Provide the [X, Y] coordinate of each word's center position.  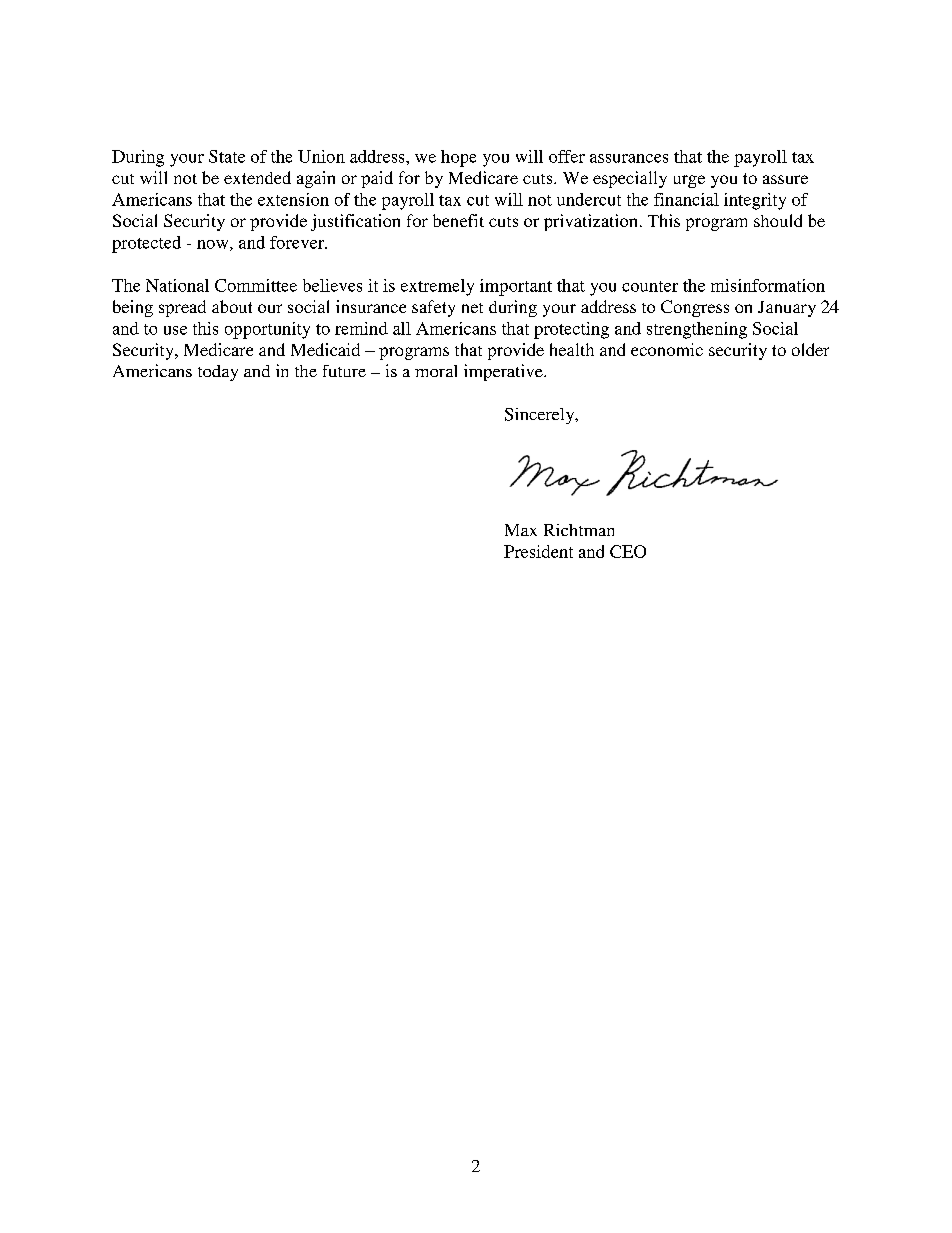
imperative [504, 372]
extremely [437, 287]
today [218, 373]
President [538, 551]
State [227, 156]
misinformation [768, 285]
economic [667, 349]
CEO [628, 551]
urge [689, 181]
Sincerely [541, 416]
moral [436, 371]
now [214, 245]
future [344, 371]
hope [458, 158]
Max [521, 530]
